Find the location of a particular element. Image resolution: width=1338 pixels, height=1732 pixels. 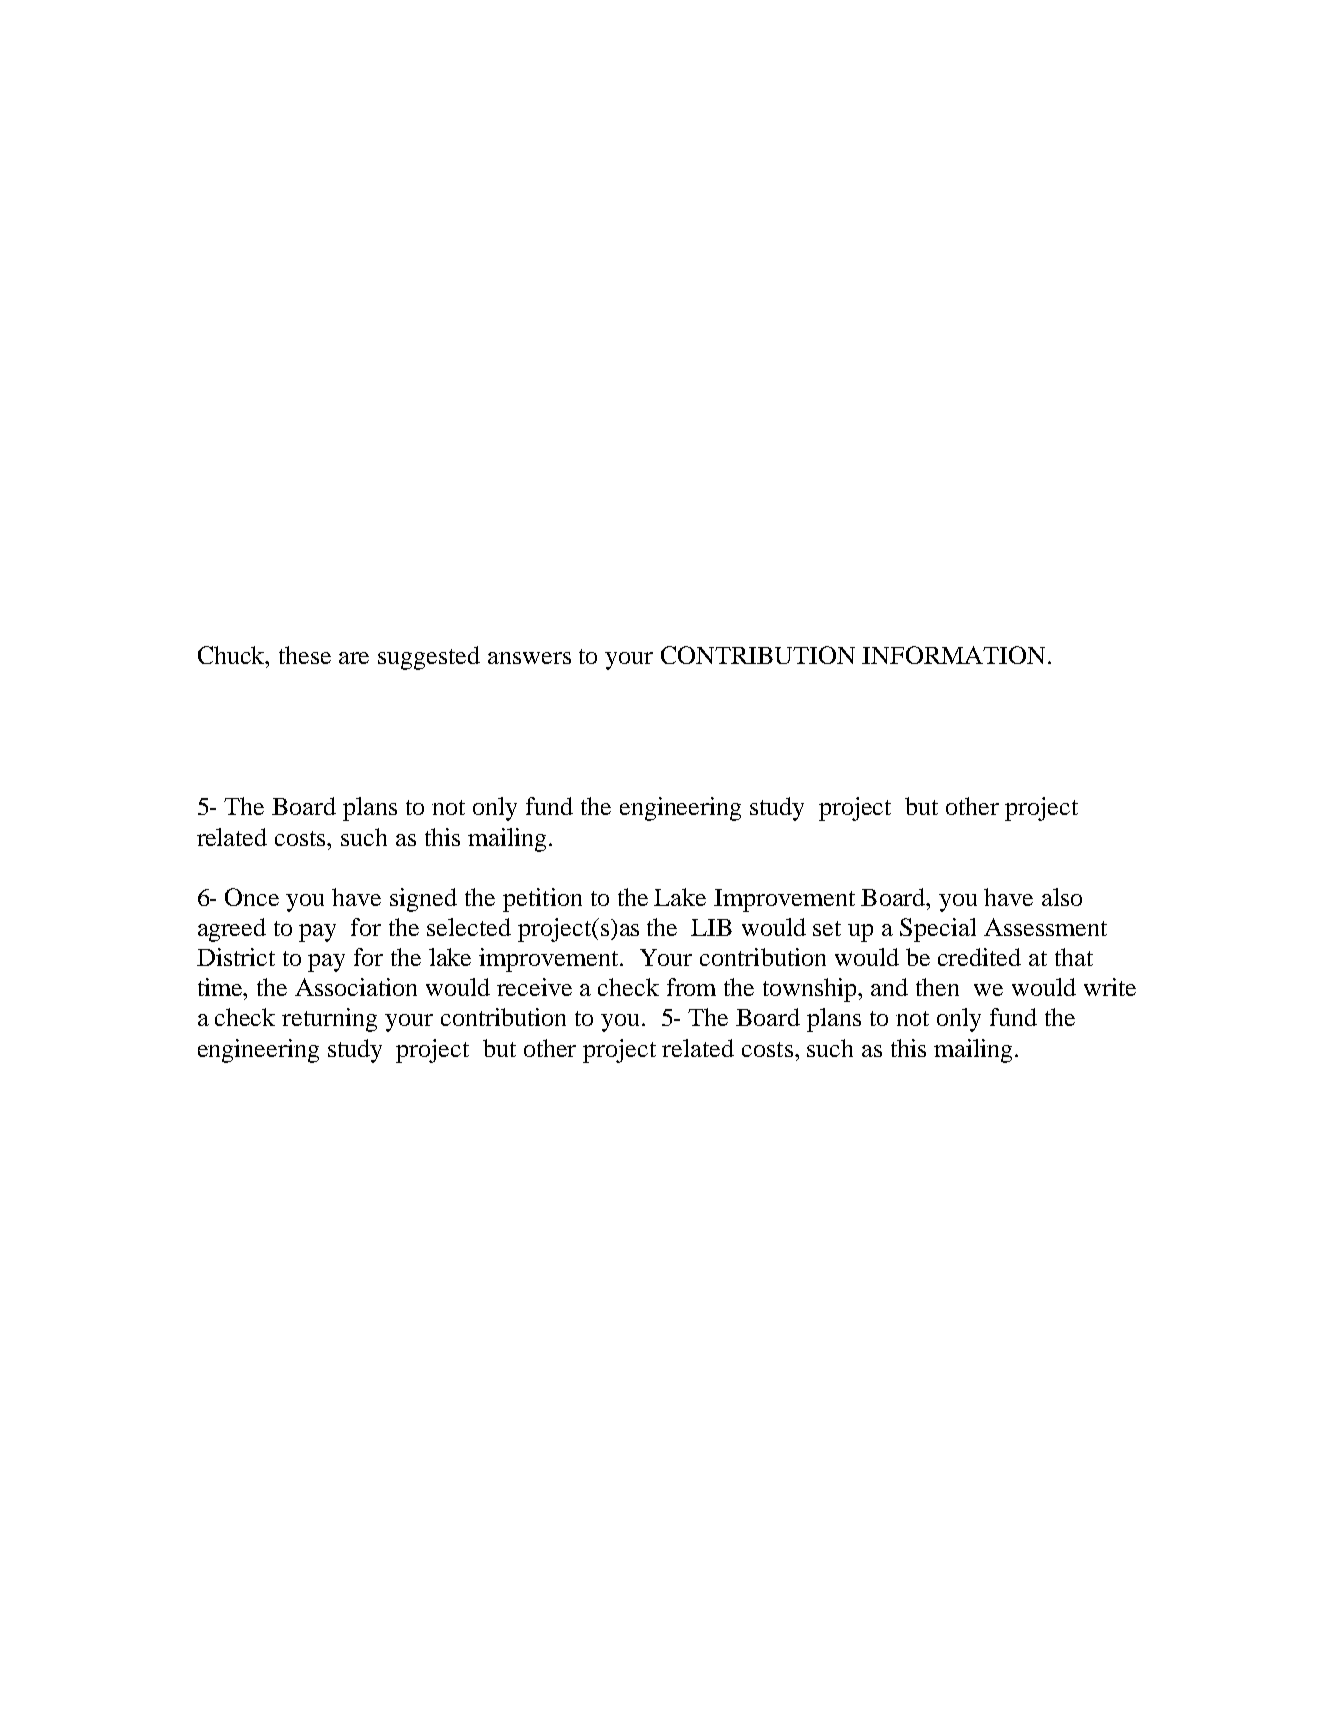

petition is located at coordinates (542, 900).
